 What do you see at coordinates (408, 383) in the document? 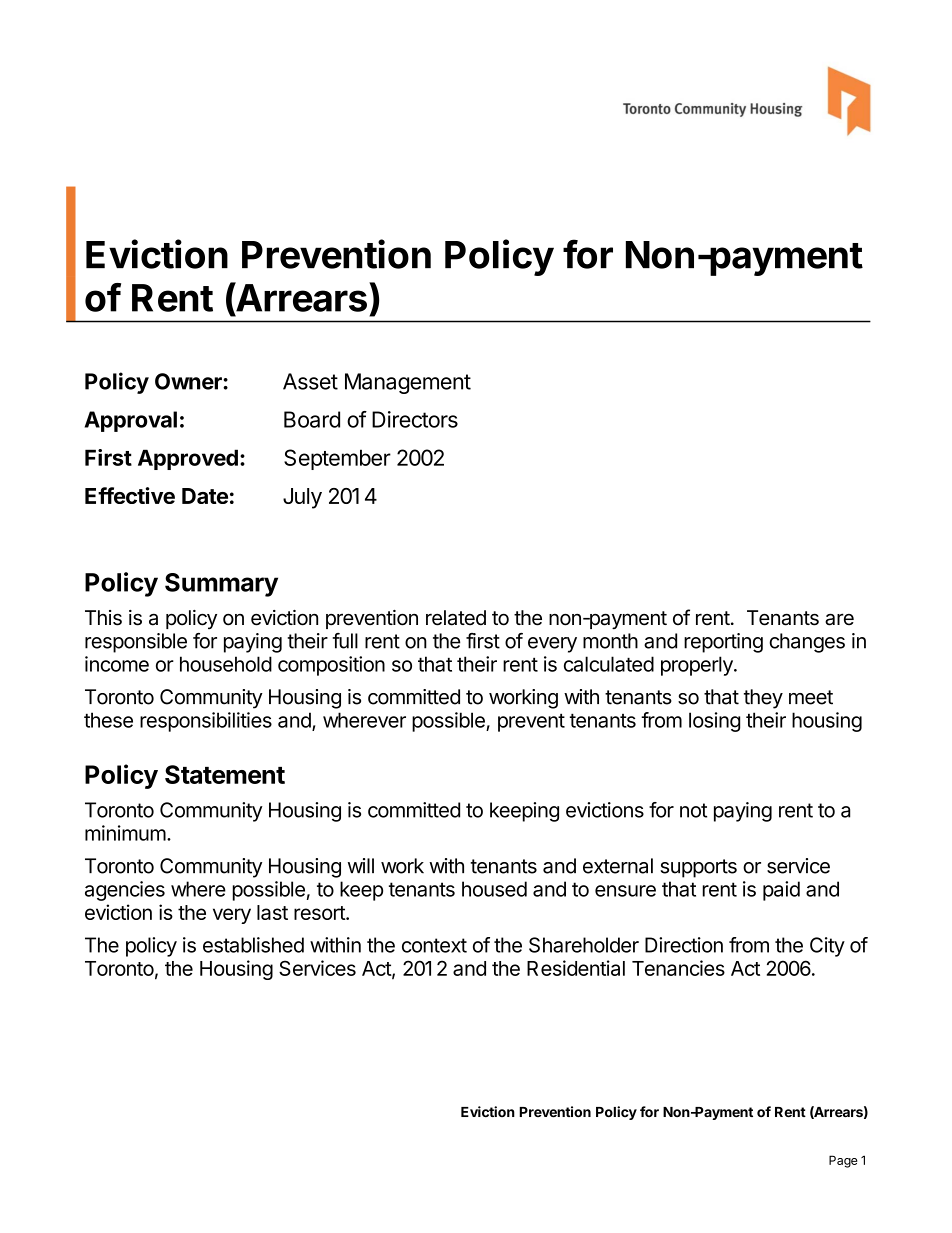
I see `Management` at bounding box center [408, 383].
